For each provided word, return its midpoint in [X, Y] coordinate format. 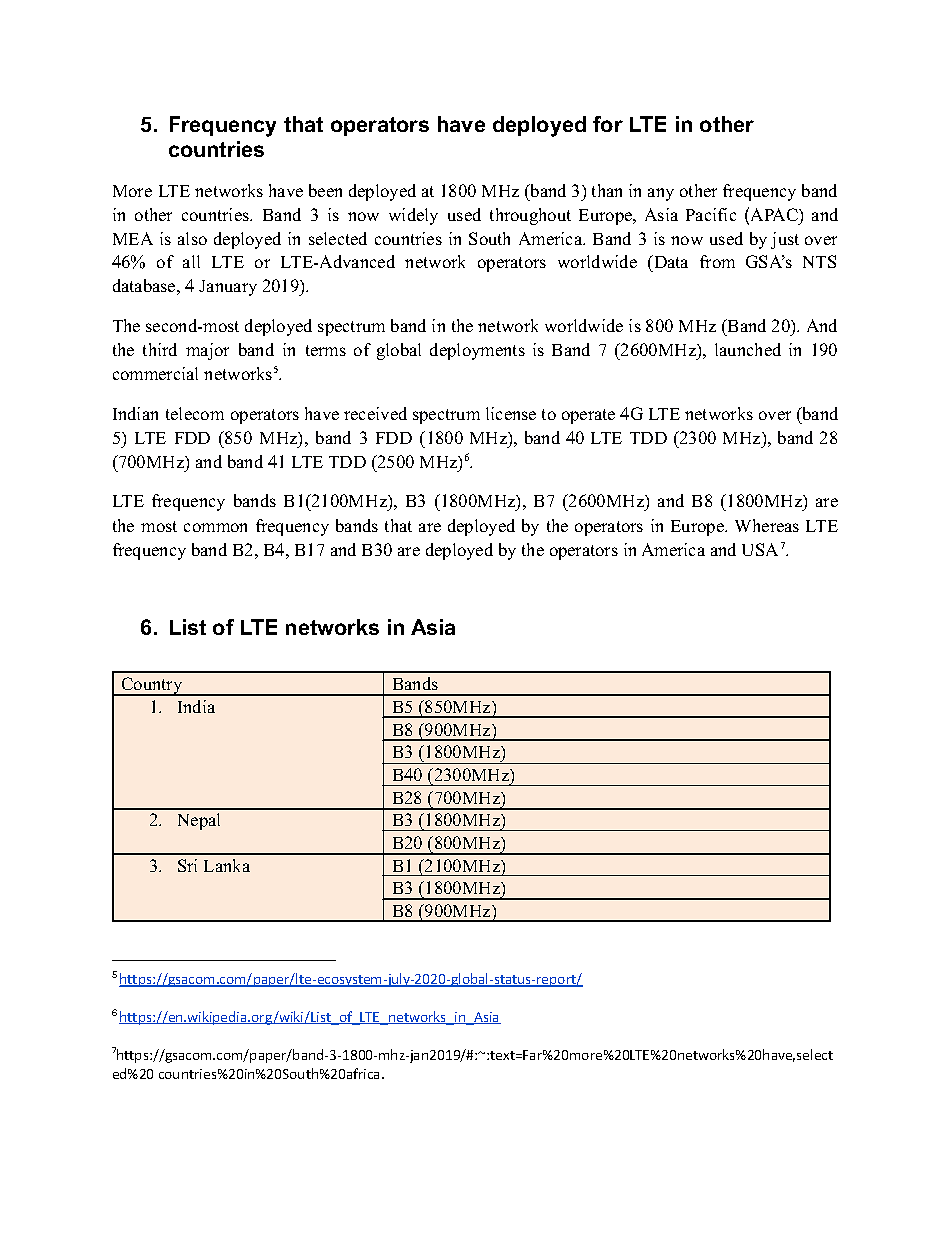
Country [152, 686]
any [661, 194]
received [375, 413]
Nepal [199, 821]
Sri [187, 865]
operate [588, 416]
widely [413, 216]
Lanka [227, 865]
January [228, 288]
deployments [477, 351]
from [717, 261]
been [325, 190]
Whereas [767, 525]
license [511, 413]
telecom [195, 413]
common [215, 527]
